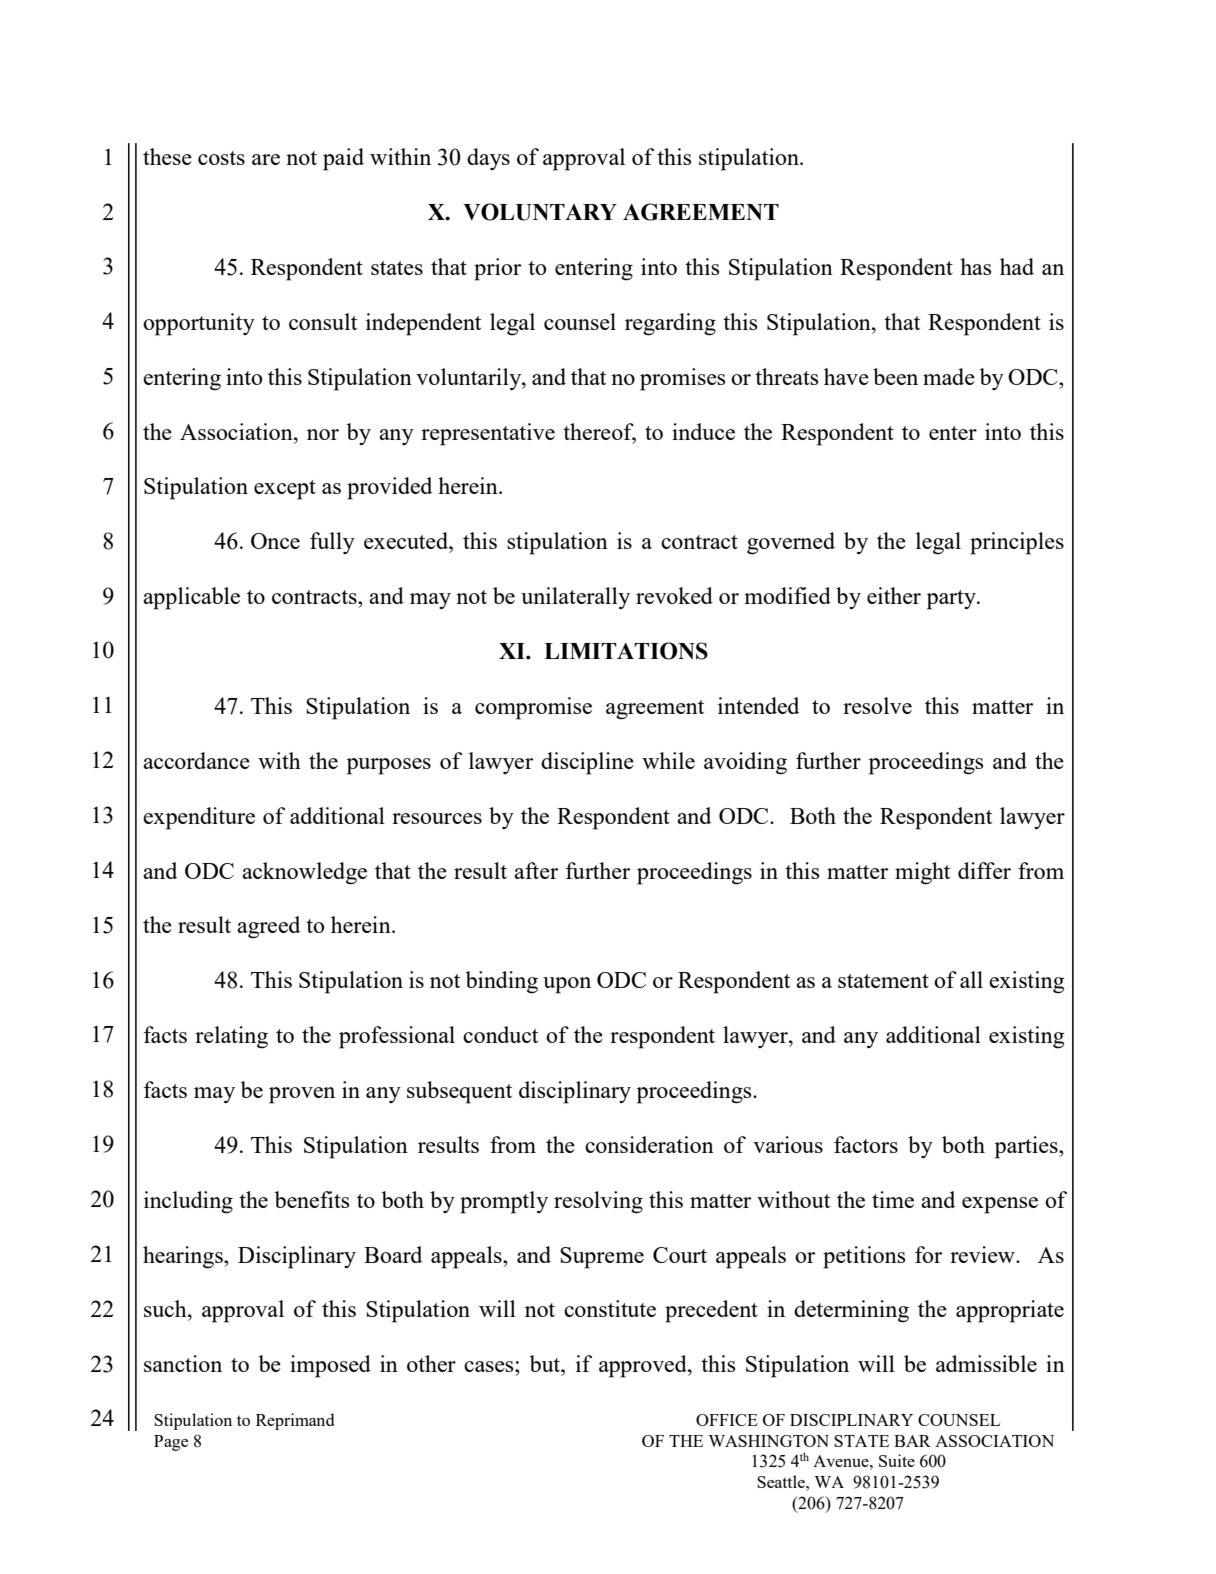  What do you see at coordinates (587, 763) in the document?
I see `discipline` at bounding box center [587, 763].
